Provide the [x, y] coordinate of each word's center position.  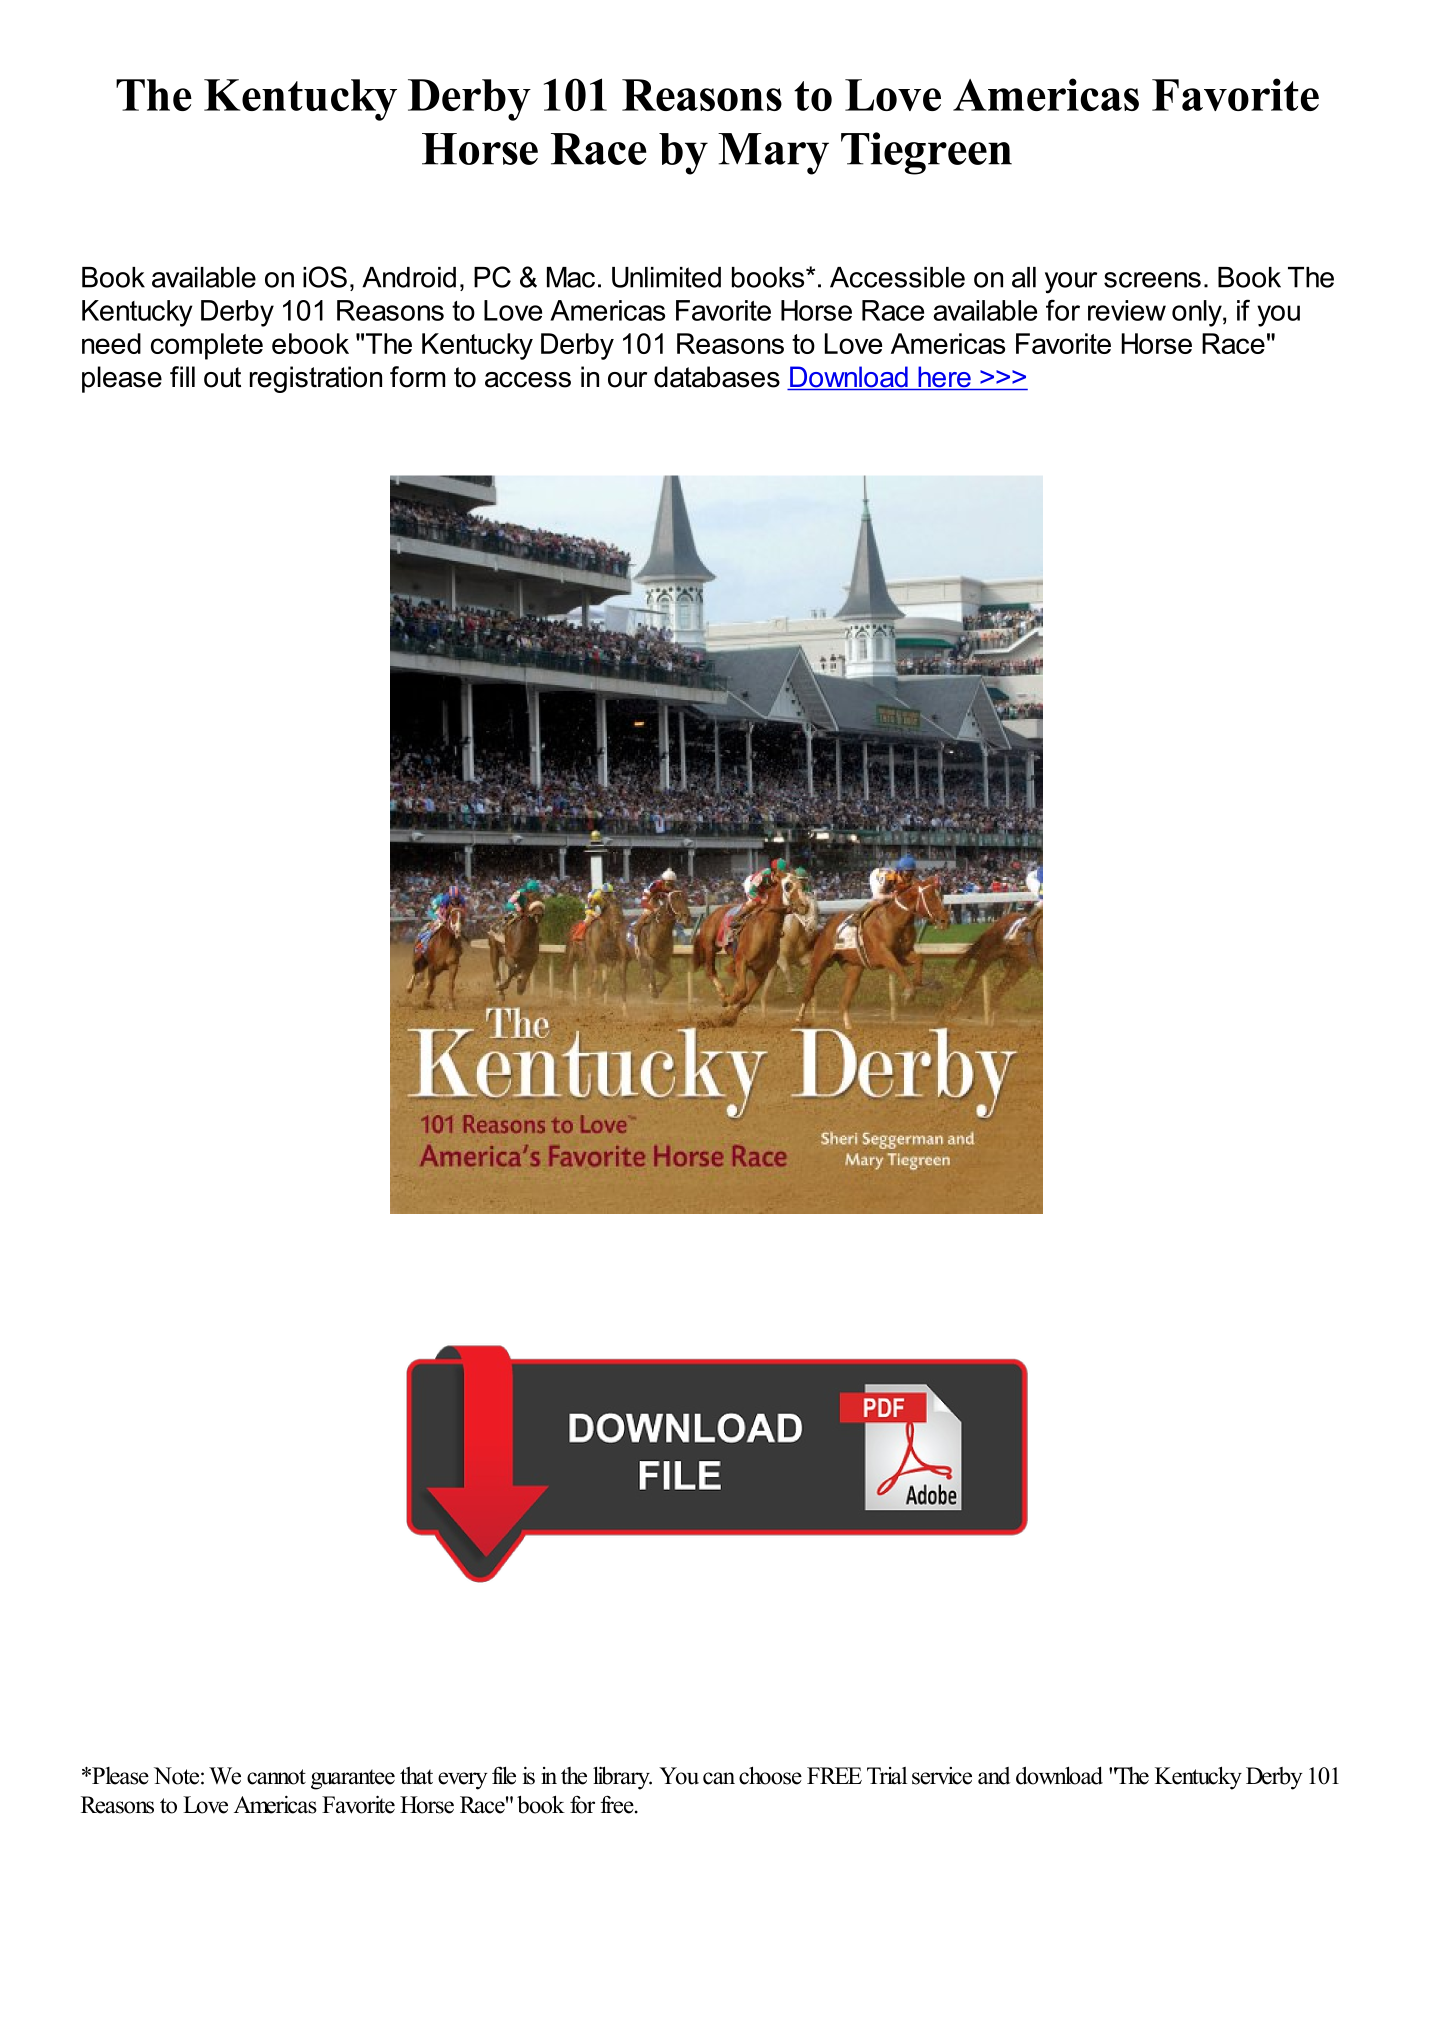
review [1127, 310]
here [944, 378]
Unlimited [666, 277]
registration [316, 379]
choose [770, 1775]
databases [717, 377]
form [417, 377]
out [222, 377]
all [1024, 277]
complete [207, 346]
